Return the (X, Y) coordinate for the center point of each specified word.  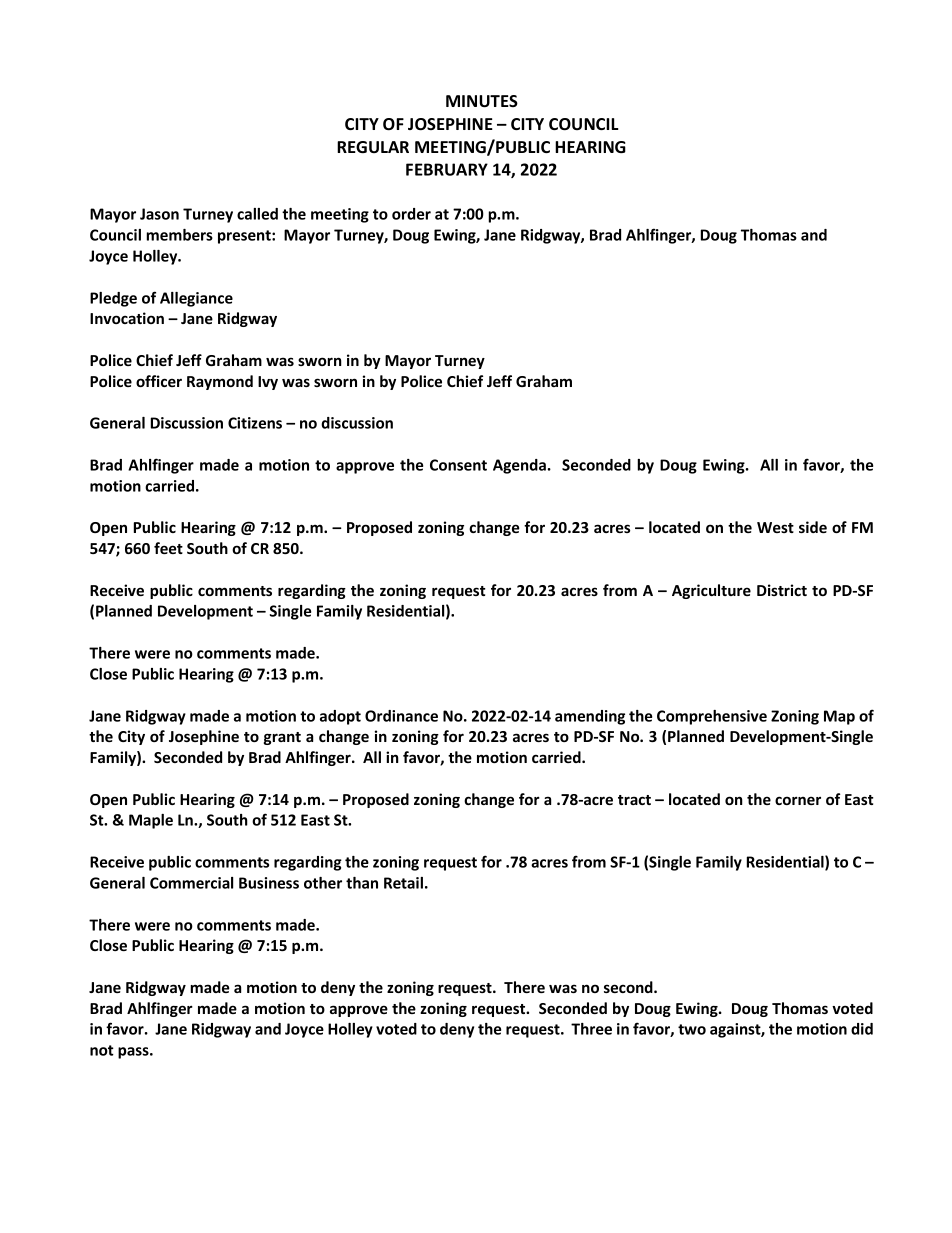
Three (591, 1029)
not (102, 1050)
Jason (159, 214)
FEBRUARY (447, 169)
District (782, 590)
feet (168, 548)
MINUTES (482, 101)
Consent (458, 465)
